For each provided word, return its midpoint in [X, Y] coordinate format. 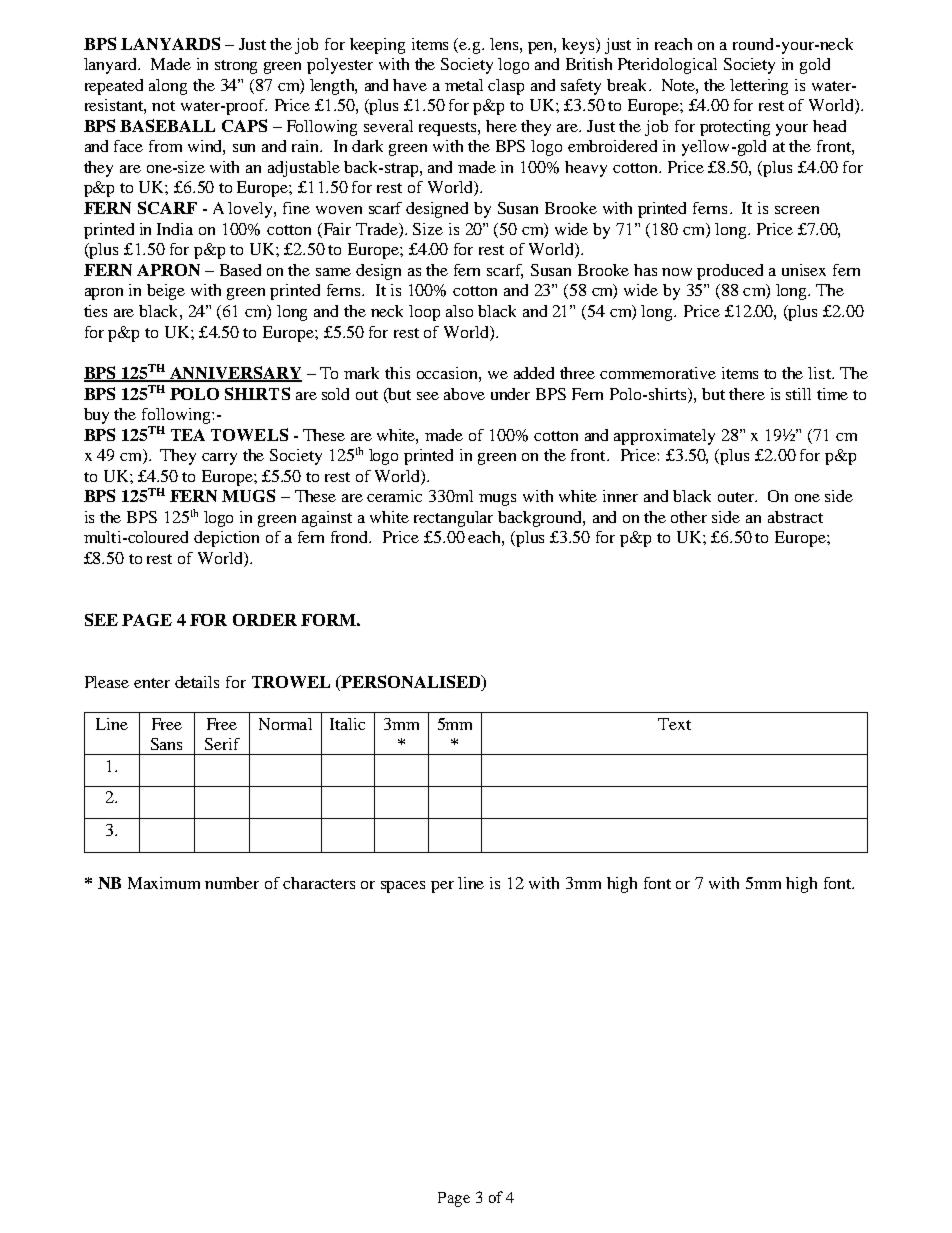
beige [166, 292]
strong [236, 67]
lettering [759, 87]
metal [464, 85]
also [459, 311]
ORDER [265, 620]
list [820, 373]
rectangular [453, 519]
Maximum [164, 883]
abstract [795, 517]
